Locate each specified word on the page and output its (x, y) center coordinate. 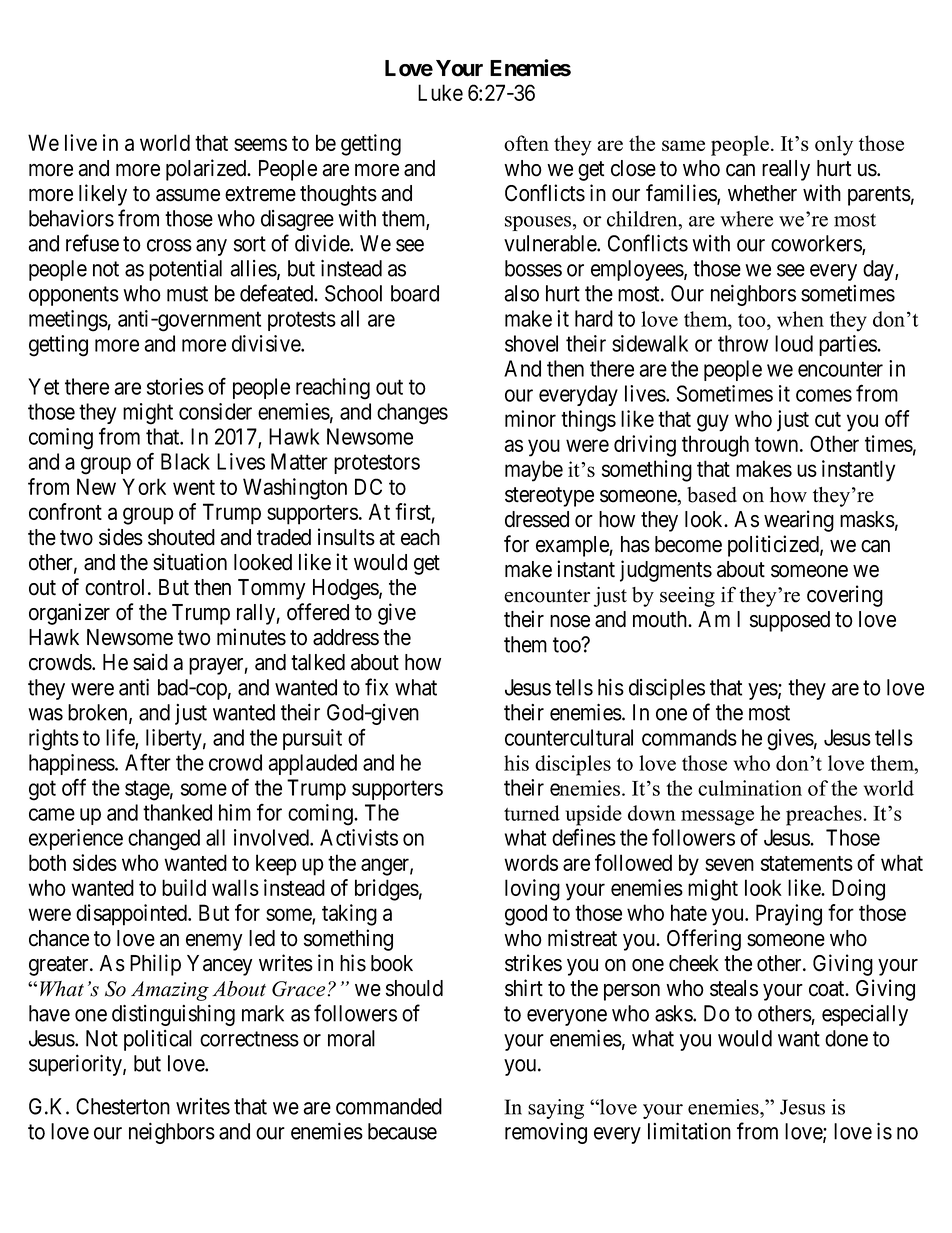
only (834, 145)
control (117, 587)
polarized (207, 170)
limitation (689, 1131)
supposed (790, 621)
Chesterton (123, 1106)
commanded (389, 1106)
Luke (440, 92)
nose (570, 621)
